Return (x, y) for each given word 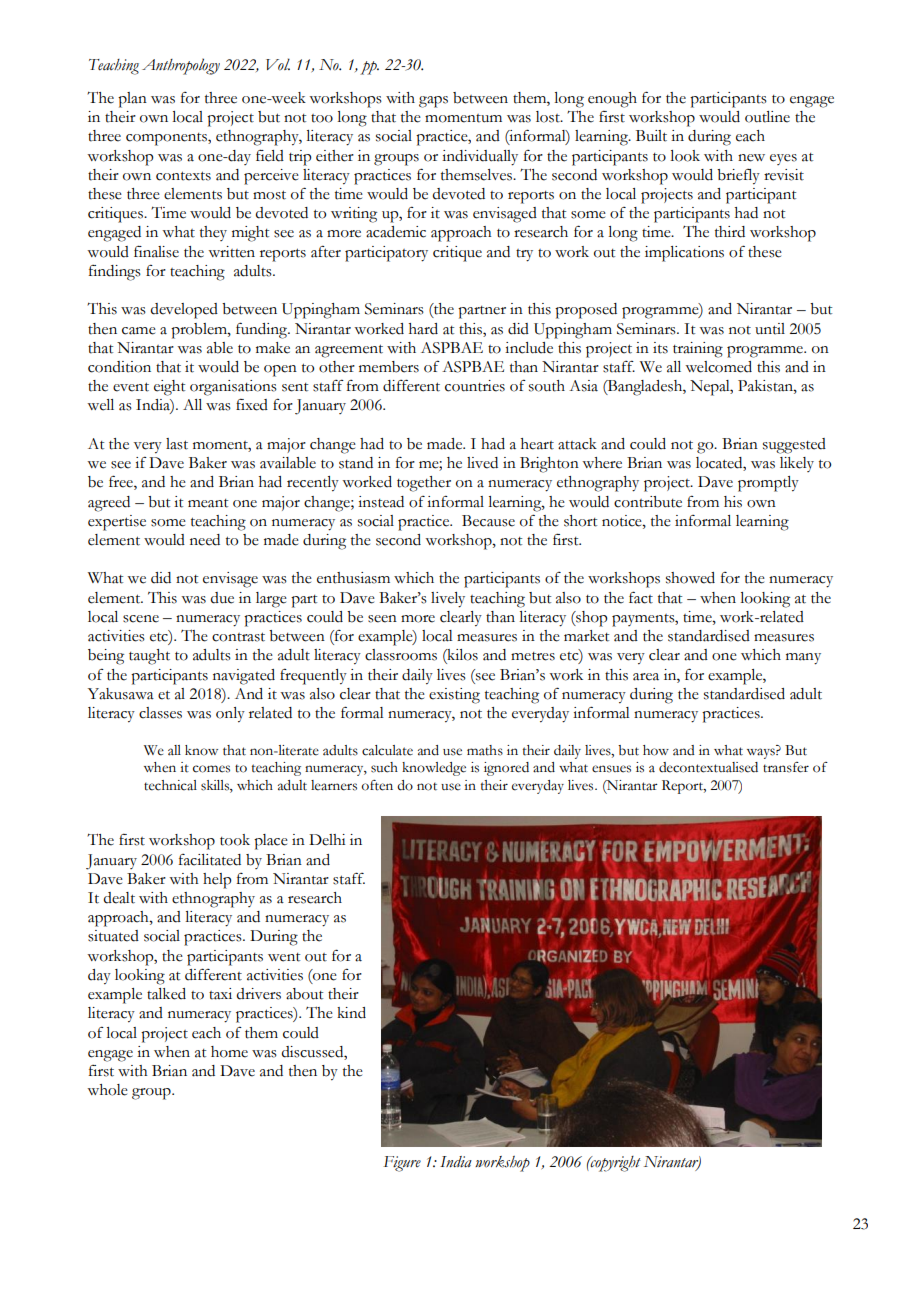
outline (767, 117)
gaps (433, 102)
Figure (402, 1164)
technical (170, 785)
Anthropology (181, 66)
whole (107, 1090)
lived (482, 463)
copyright (615, 1164)
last (177, 444)
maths (485, 750)
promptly (768, 484)
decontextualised (708, 767)
